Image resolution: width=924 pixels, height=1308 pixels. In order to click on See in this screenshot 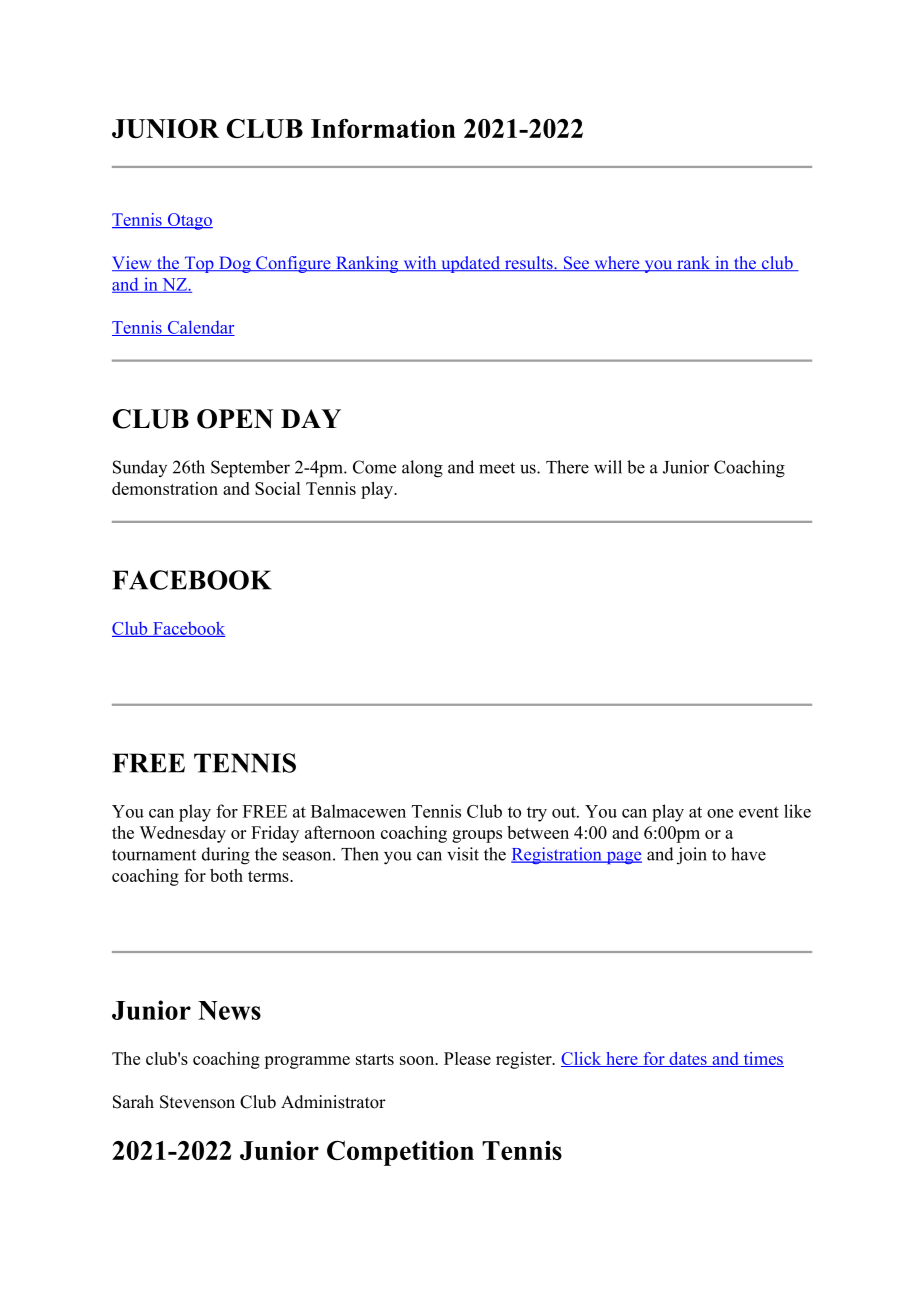, I will do `click(576, 263)`.
